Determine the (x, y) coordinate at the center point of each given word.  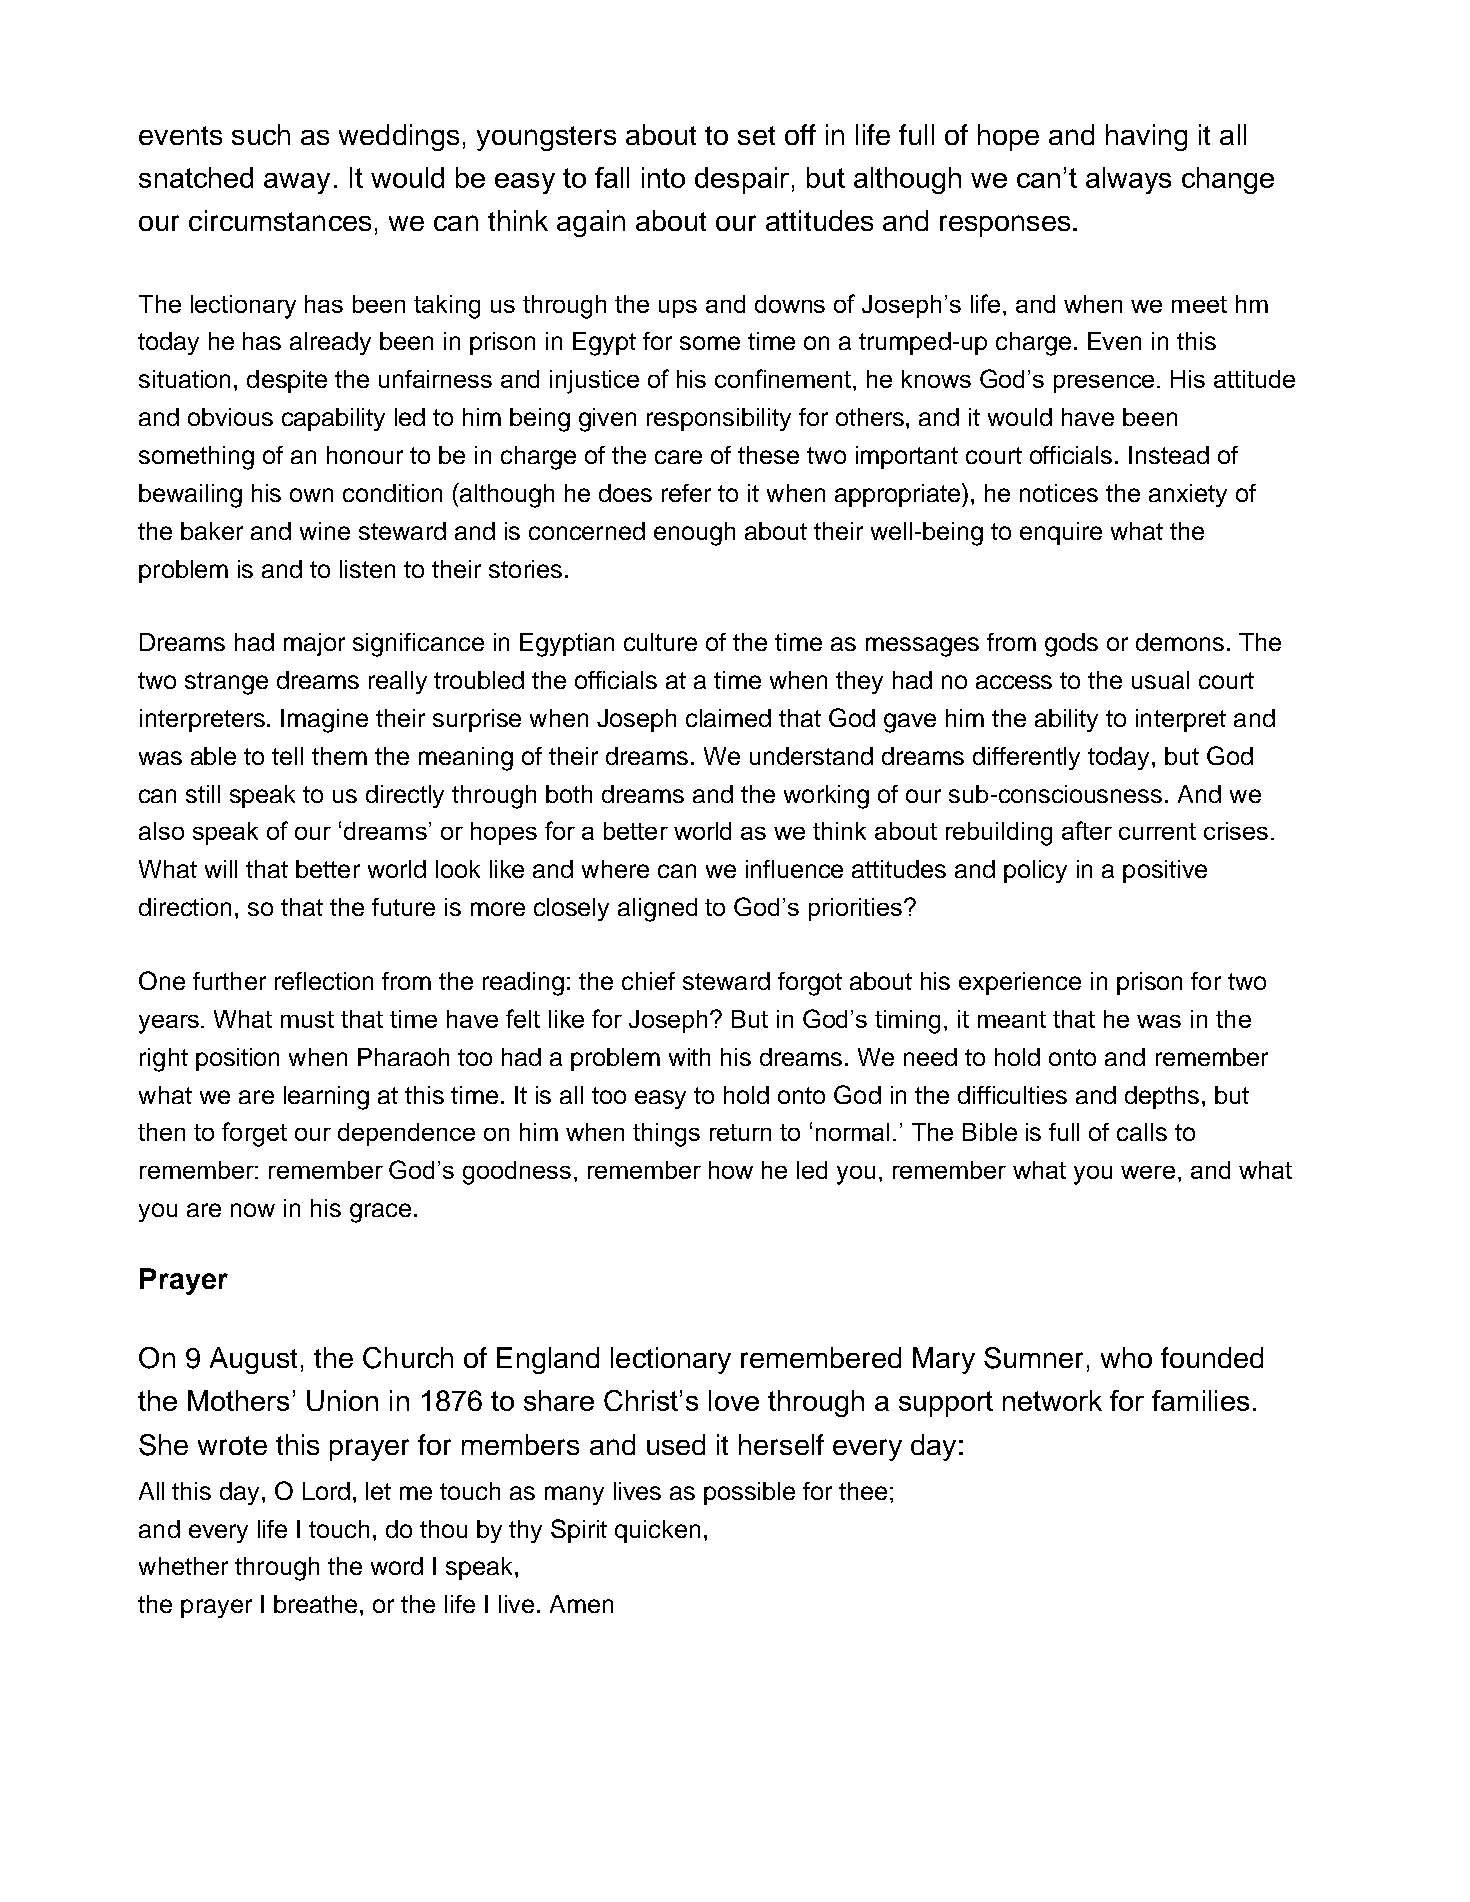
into (663, 177)
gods (1071, 645)
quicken (657, 1531)
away (297, 183)
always (1128, 180)
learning (326, 1098)
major (314, 644)
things (666, 1135)
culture (660, 642)
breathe (315, 1604)
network (1052, 1400)
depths (1162, 1097)
